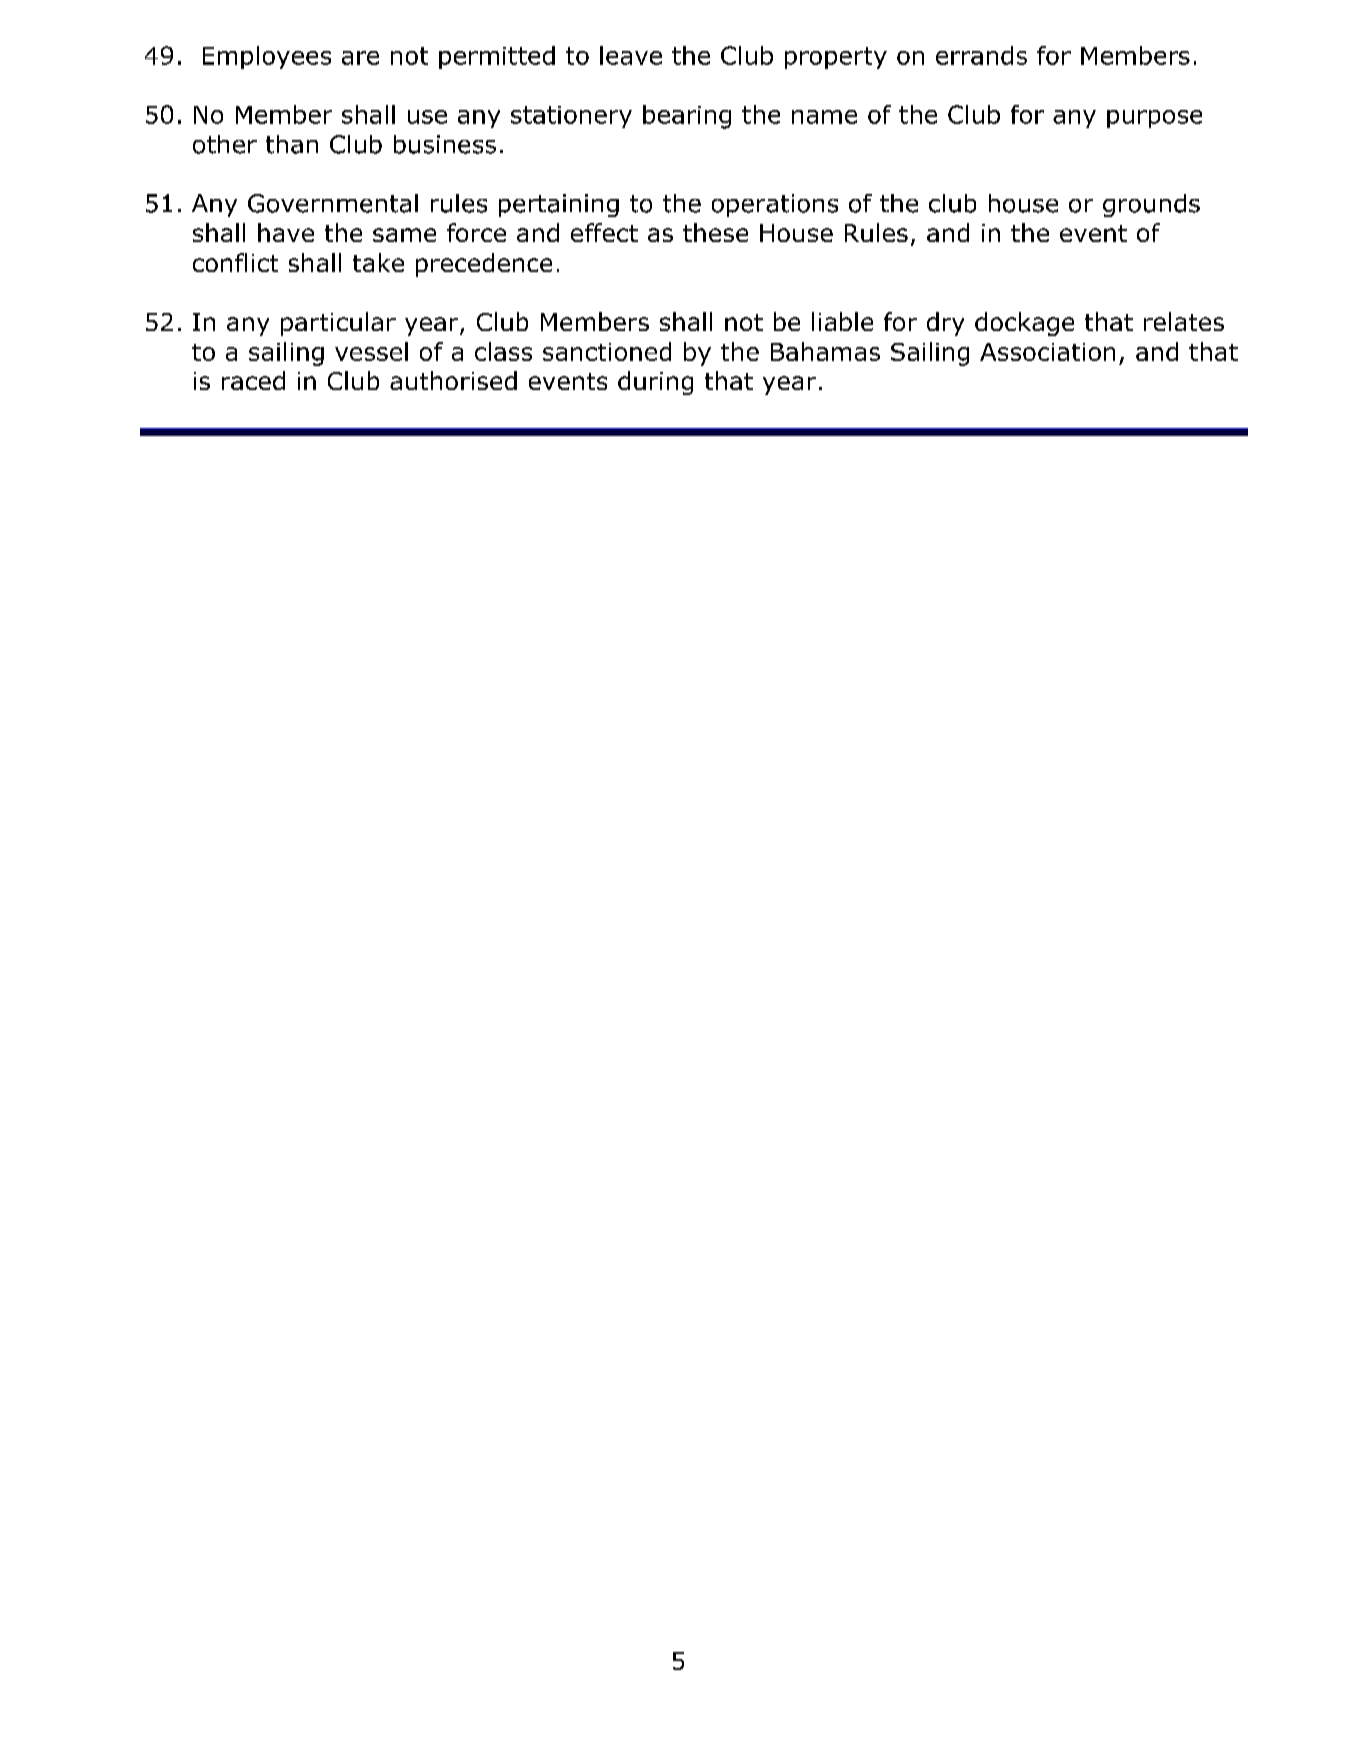 This screenshot has height=1756, width=1357. What do you see at coordinates (655, 383) in the screenshot?
I see `during` at bounding box center [655, 383].
